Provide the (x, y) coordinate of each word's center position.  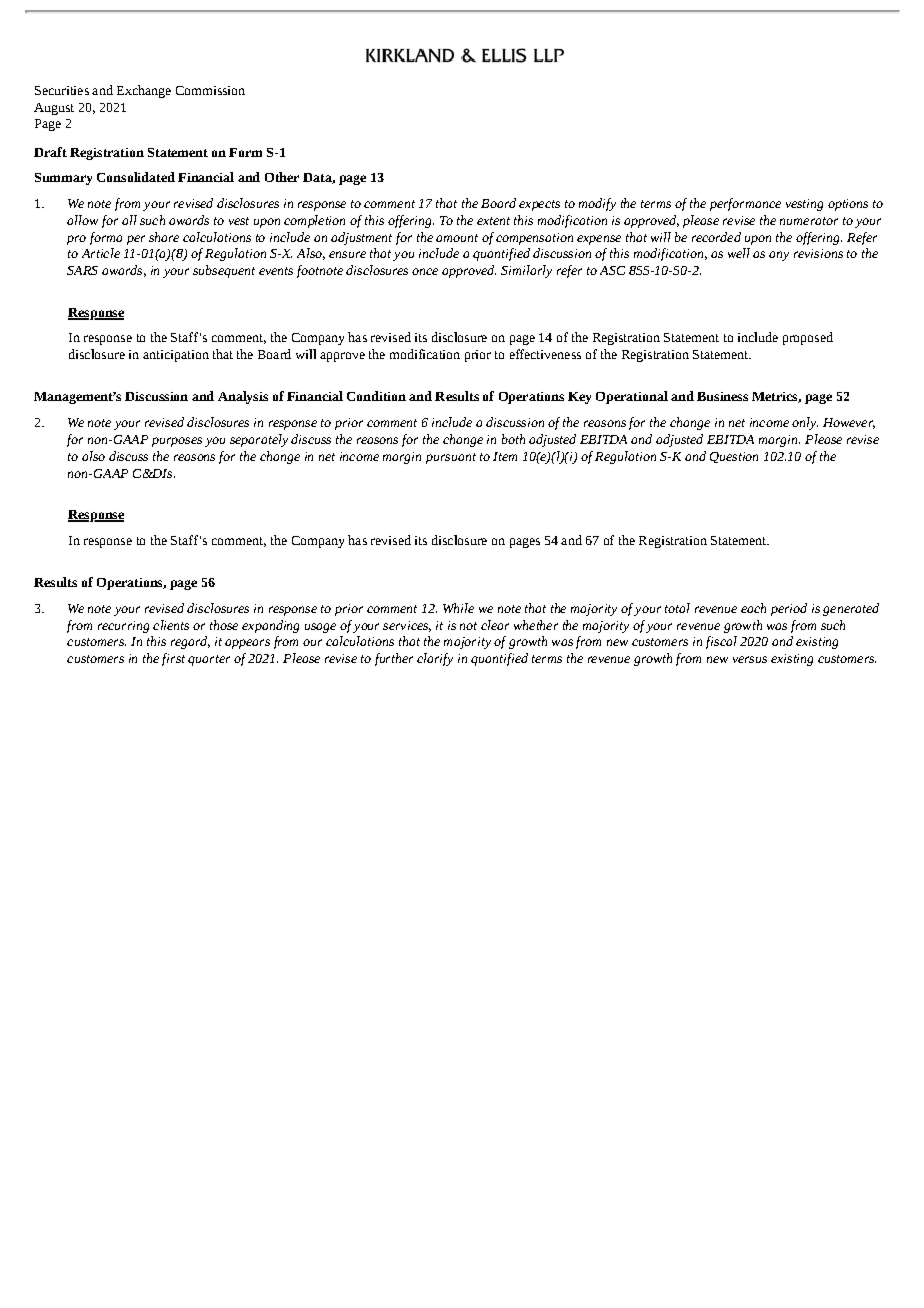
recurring (123, 627)
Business (722, 396)
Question (734, 457)
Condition (376, 396)
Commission (210, 90)
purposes (177, 442)
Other (282, 177)
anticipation (176, 356)
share (164, 237)
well (739, 253)
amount (457, 238)
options (848, 205)
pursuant (451, 458)
